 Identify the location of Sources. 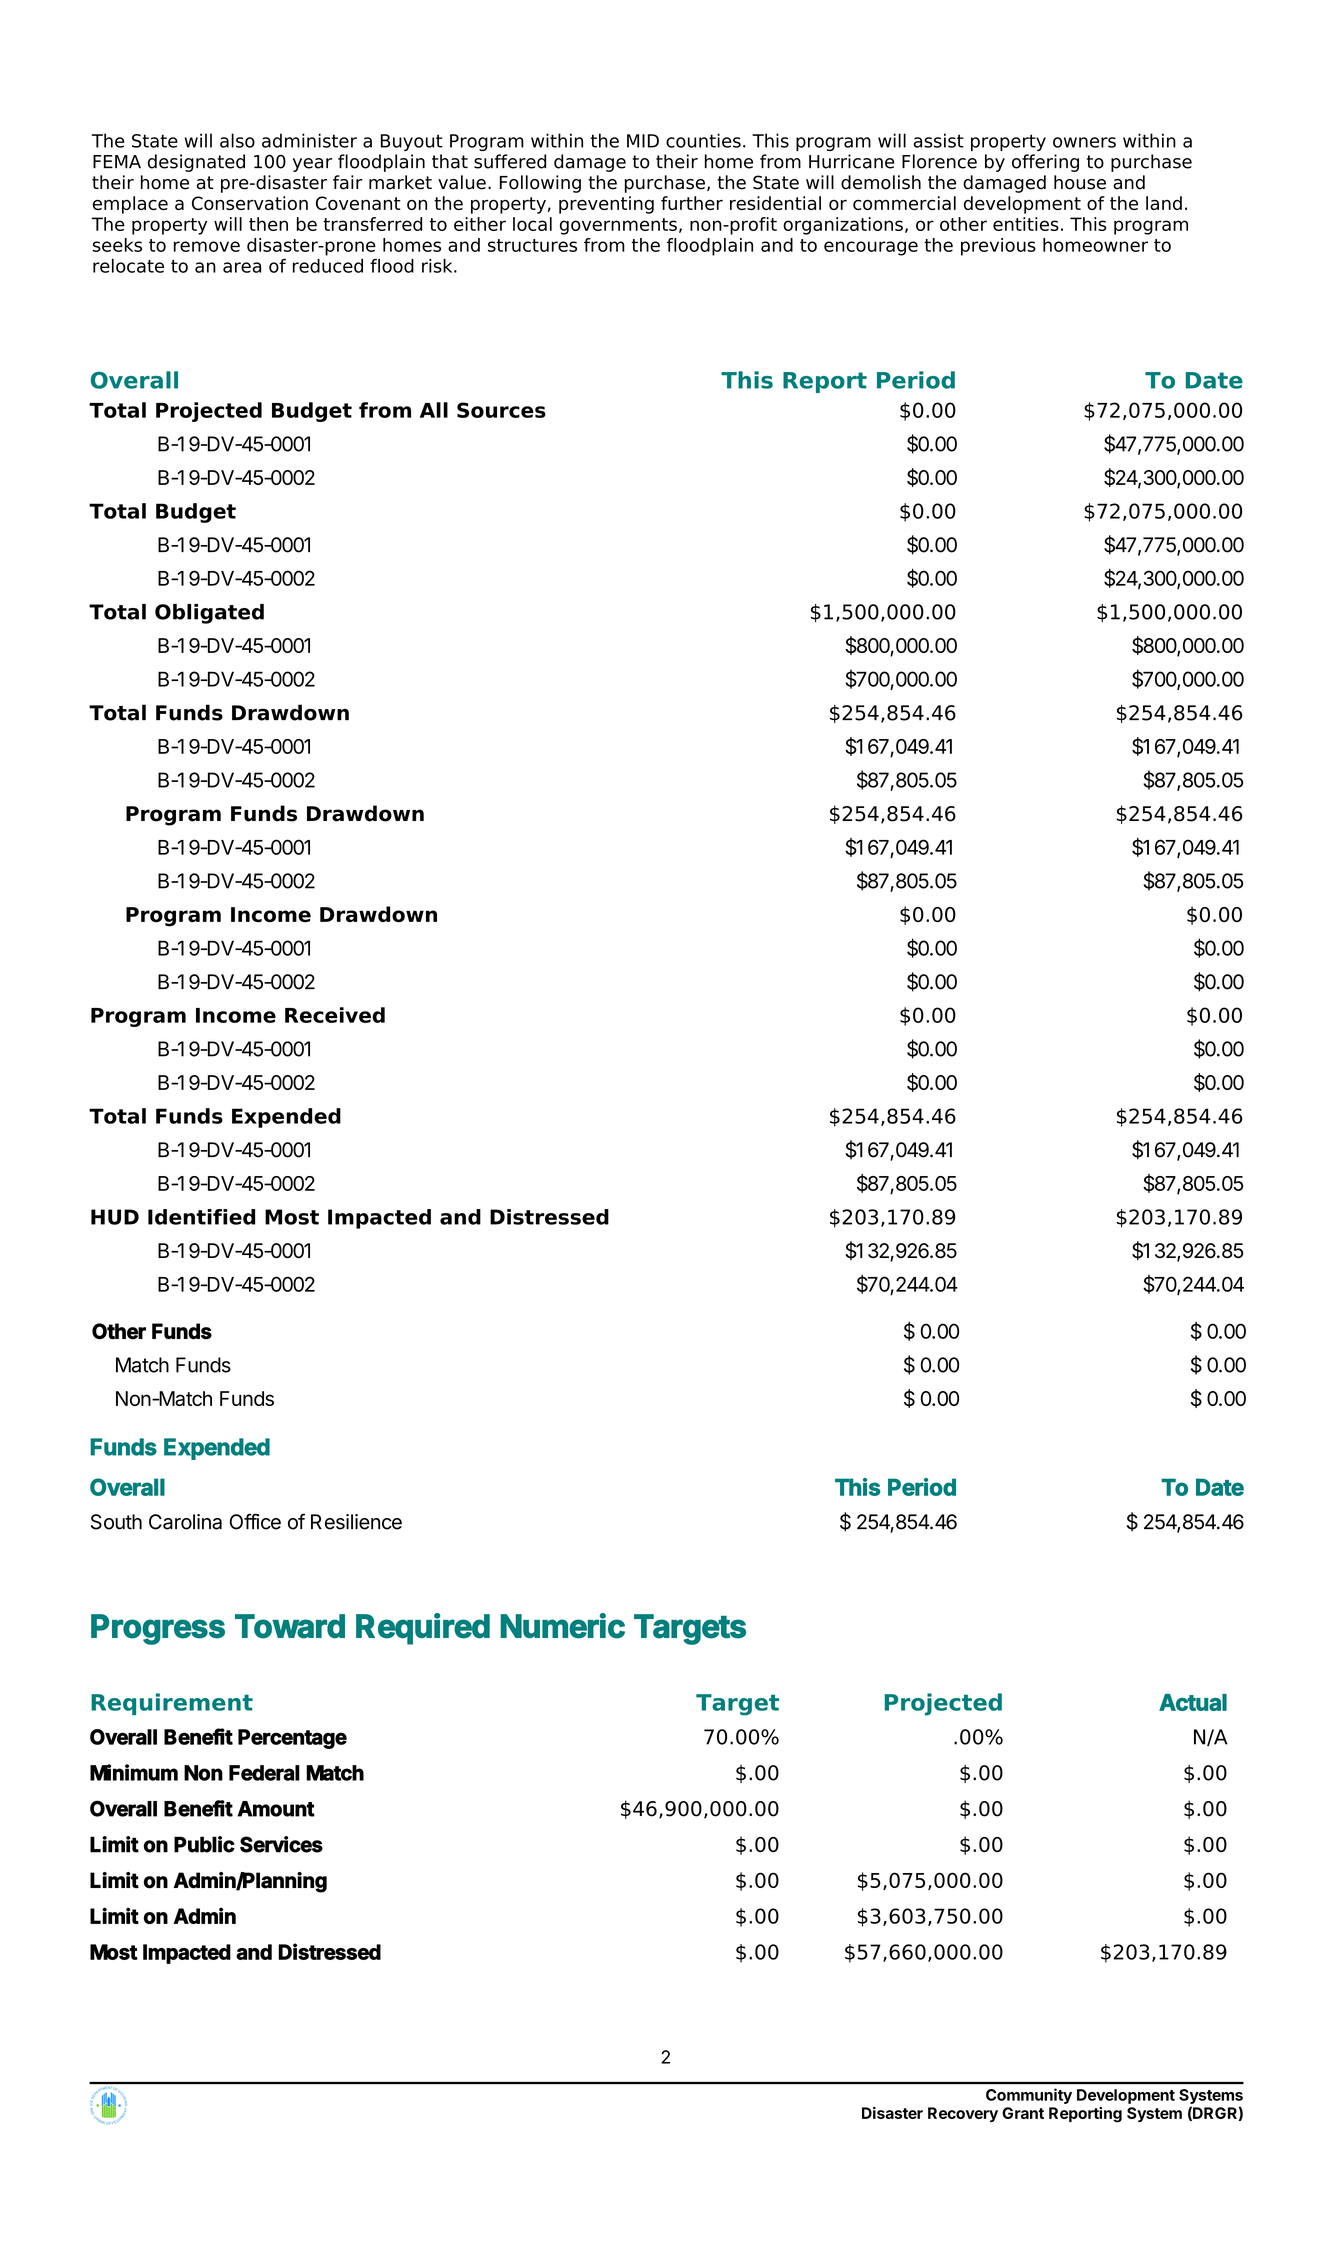
(501, 410).
